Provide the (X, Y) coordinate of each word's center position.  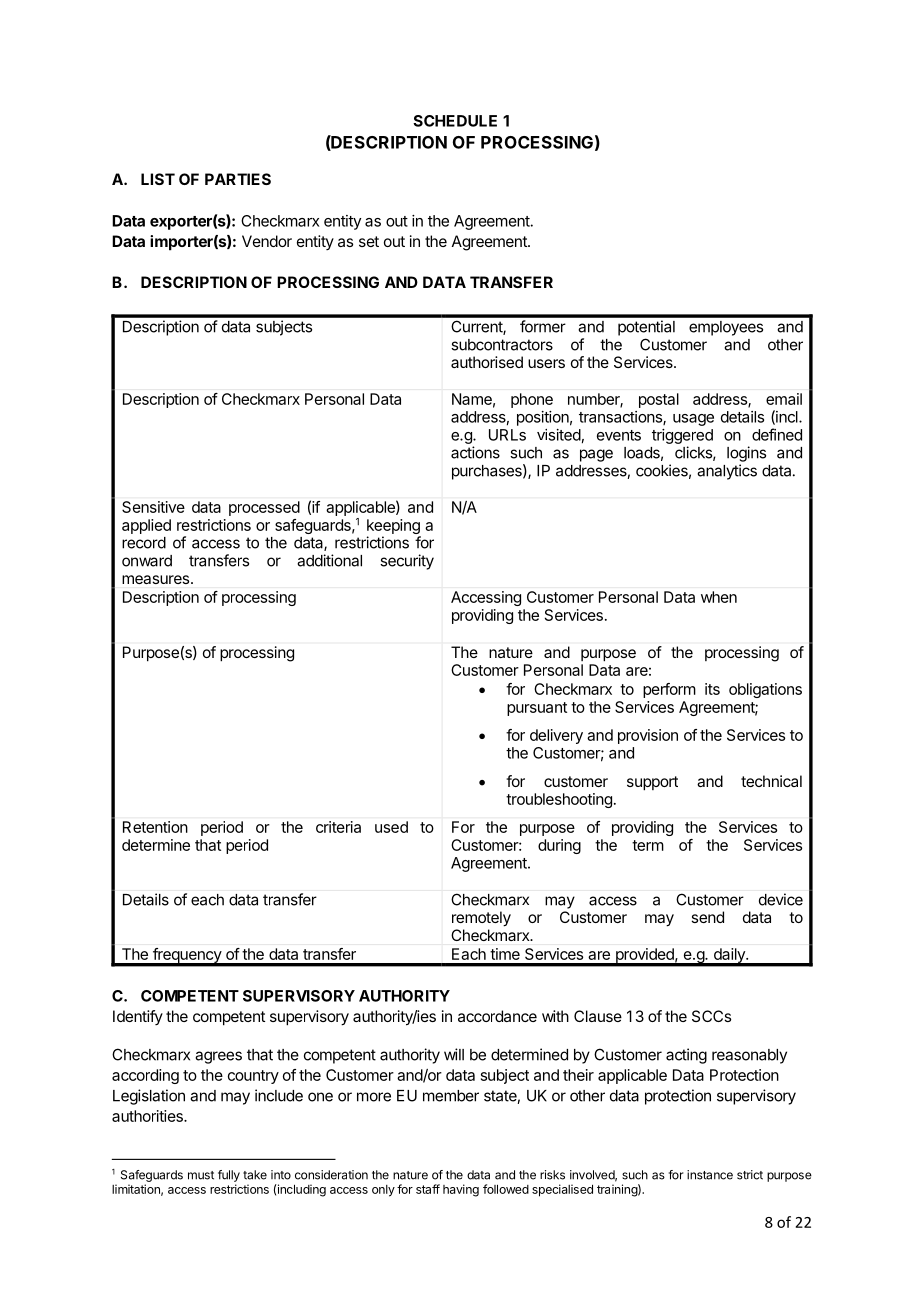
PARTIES (238, 179)
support (652, 783)
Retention (155, 827)
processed (264, 508)
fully (229, 1176)
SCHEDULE (455, 121)
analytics (727, 472)
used (391, 827)
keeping (394, 528)
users (546, 363)
